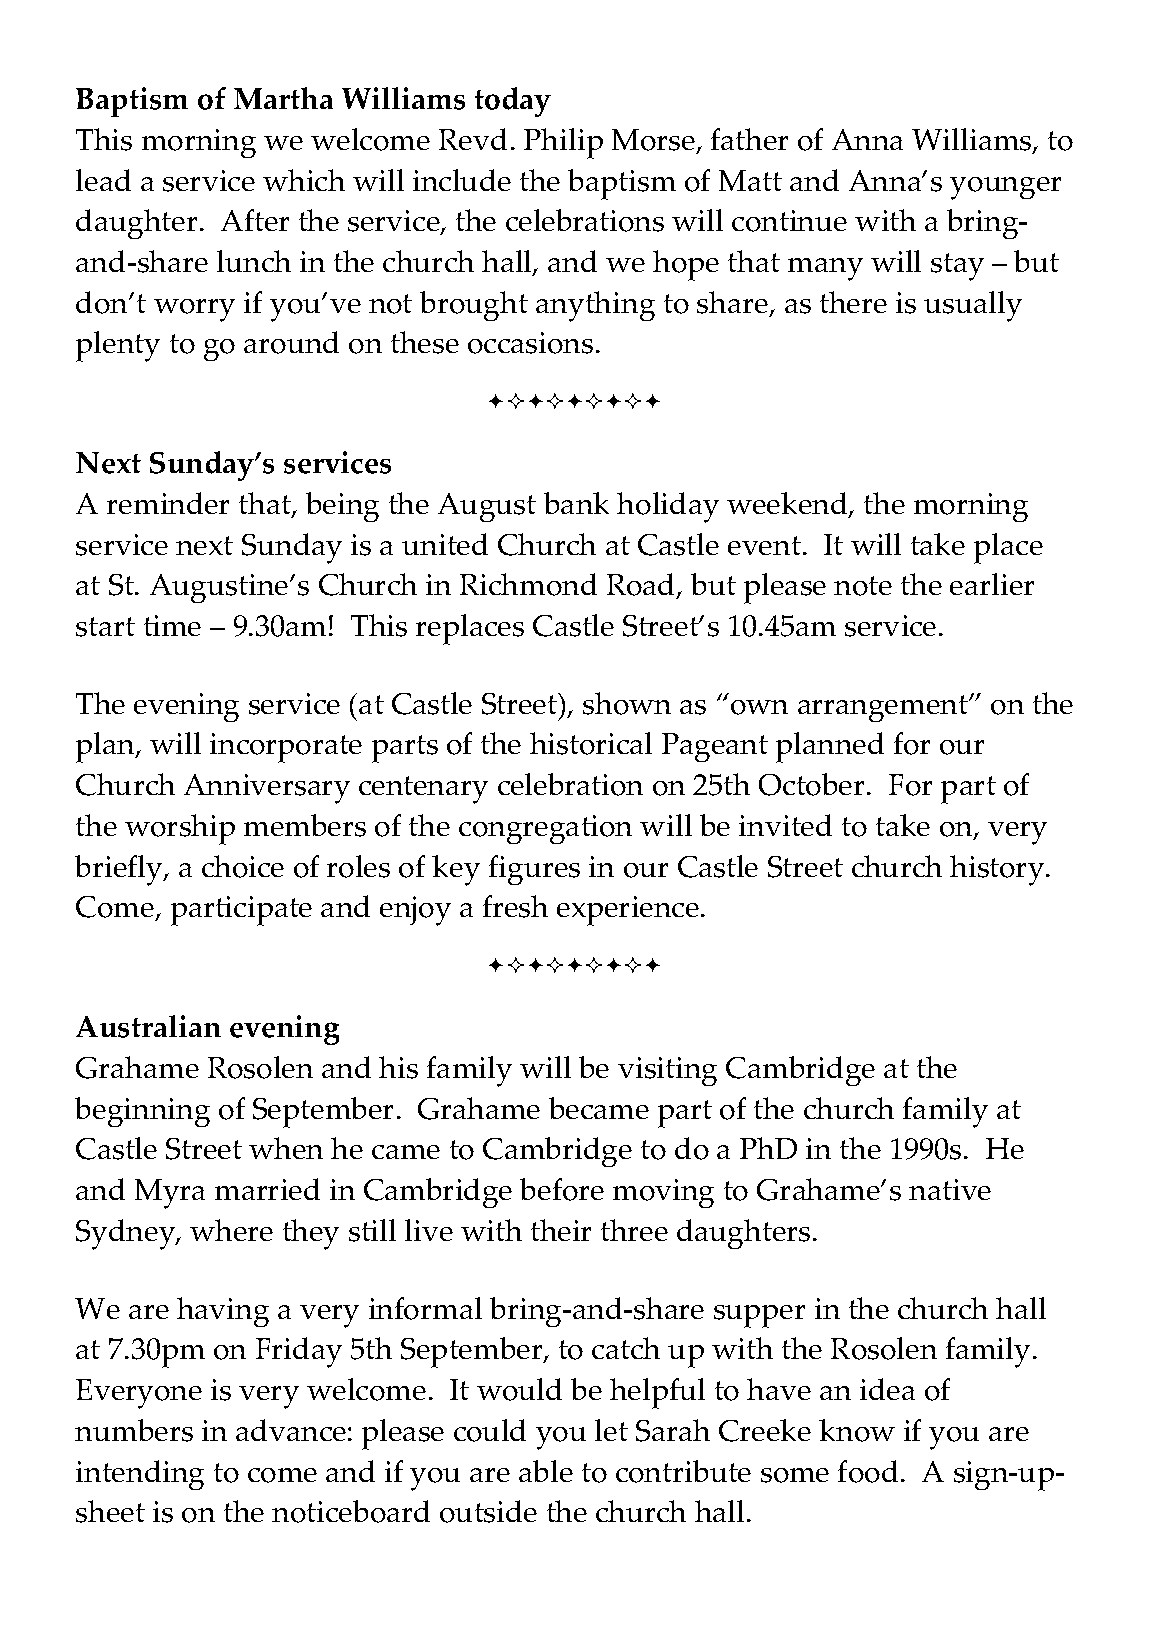  Describe the element at coordinates (1005, 188) in the page. I see `younger` at that location.
